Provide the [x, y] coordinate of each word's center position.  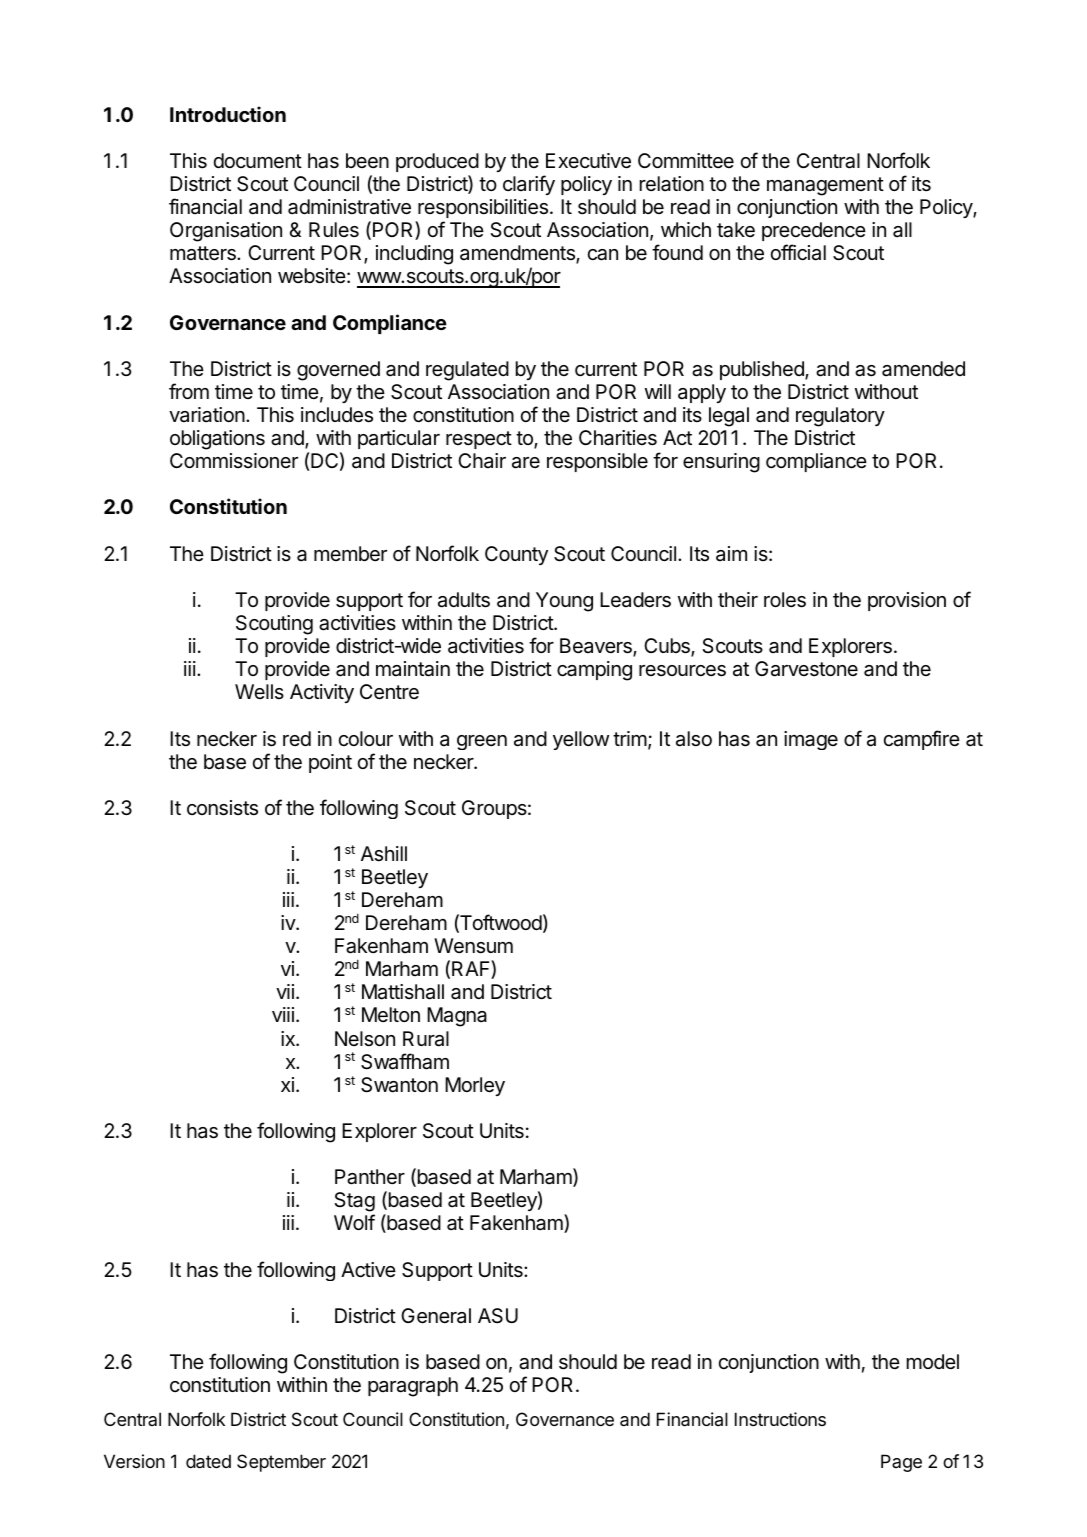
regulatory [840, 417]
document [258, 160]
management [825, 186]
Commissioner [234, 460]
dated [208, 1461]
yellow [581, 740]
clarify [529, 185]
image [811, 740]
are [526, 463]
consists [222, 808]
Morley [475, 1086]
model [933, 1361]
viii [283, 1014]
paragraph [413, 1387]
